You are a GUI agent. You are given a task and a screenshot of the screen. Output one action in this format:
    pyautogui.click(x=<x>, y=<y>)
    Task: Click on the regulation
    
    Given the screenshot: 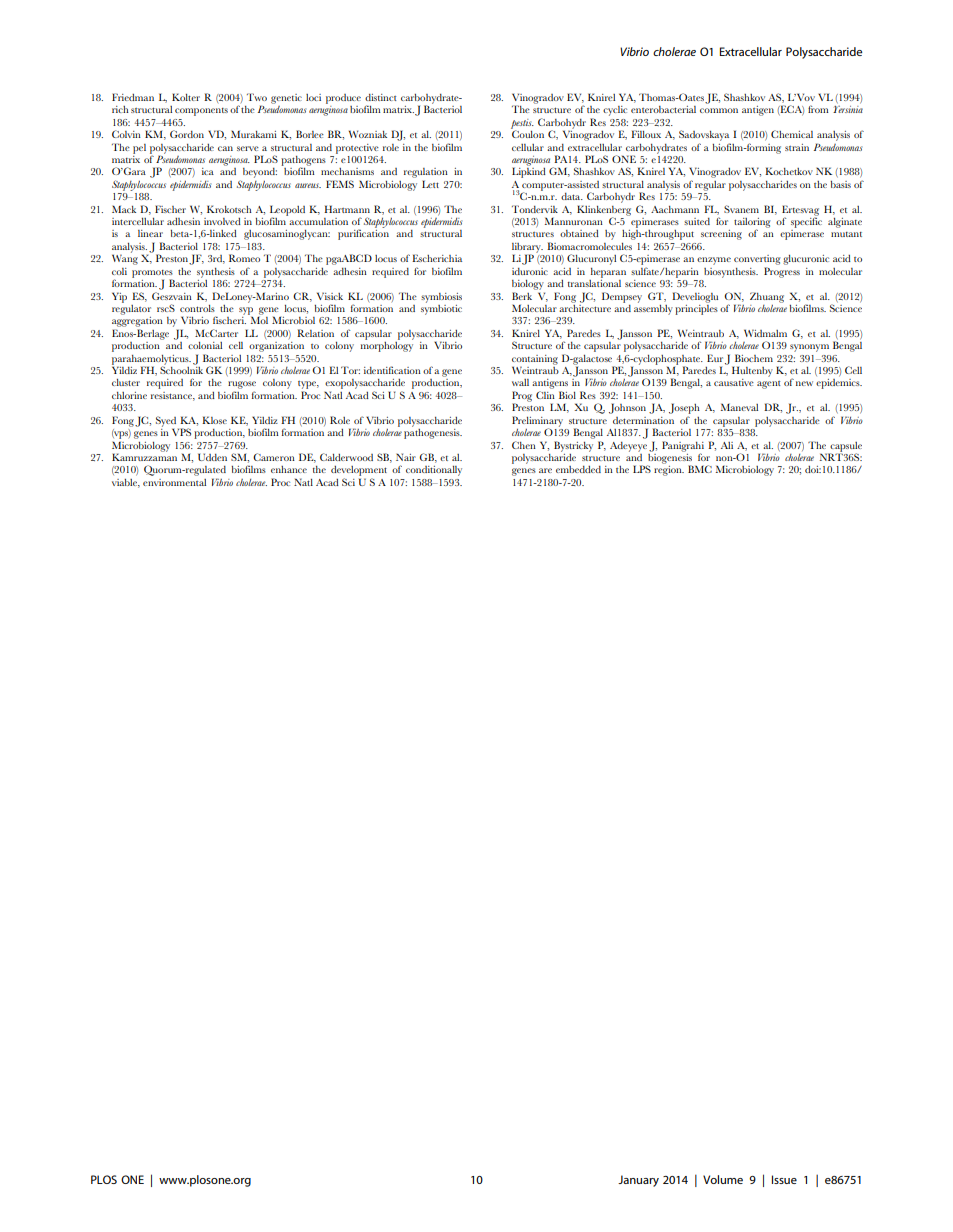 What is the action you would take?
    pyautogui.click(x=426, y=174)
